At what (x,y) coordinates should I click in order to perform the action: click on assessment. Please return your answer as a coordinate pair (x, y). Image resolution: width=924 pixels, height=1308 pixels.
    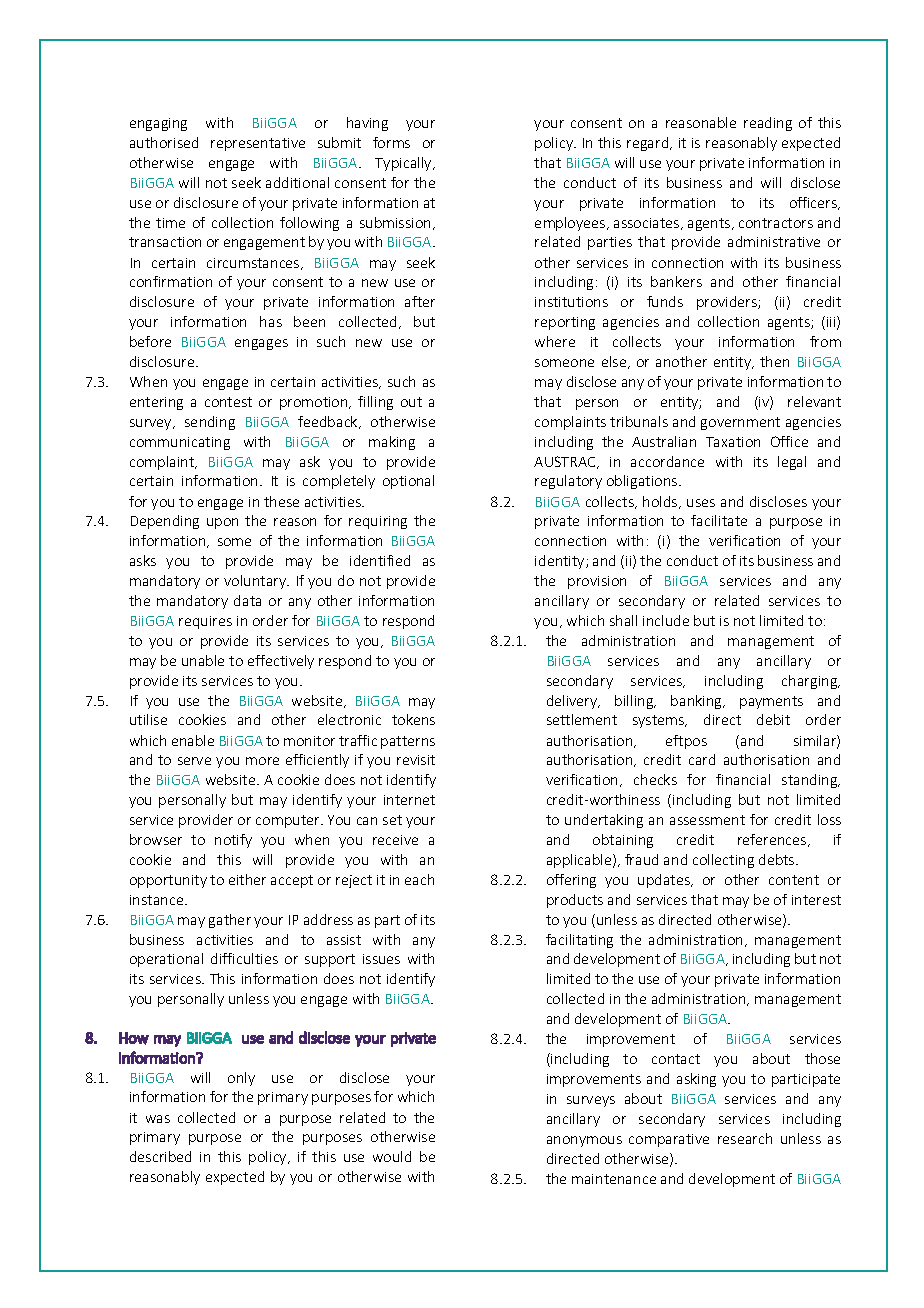
    Looking at the image, I should click on (707, 820).
